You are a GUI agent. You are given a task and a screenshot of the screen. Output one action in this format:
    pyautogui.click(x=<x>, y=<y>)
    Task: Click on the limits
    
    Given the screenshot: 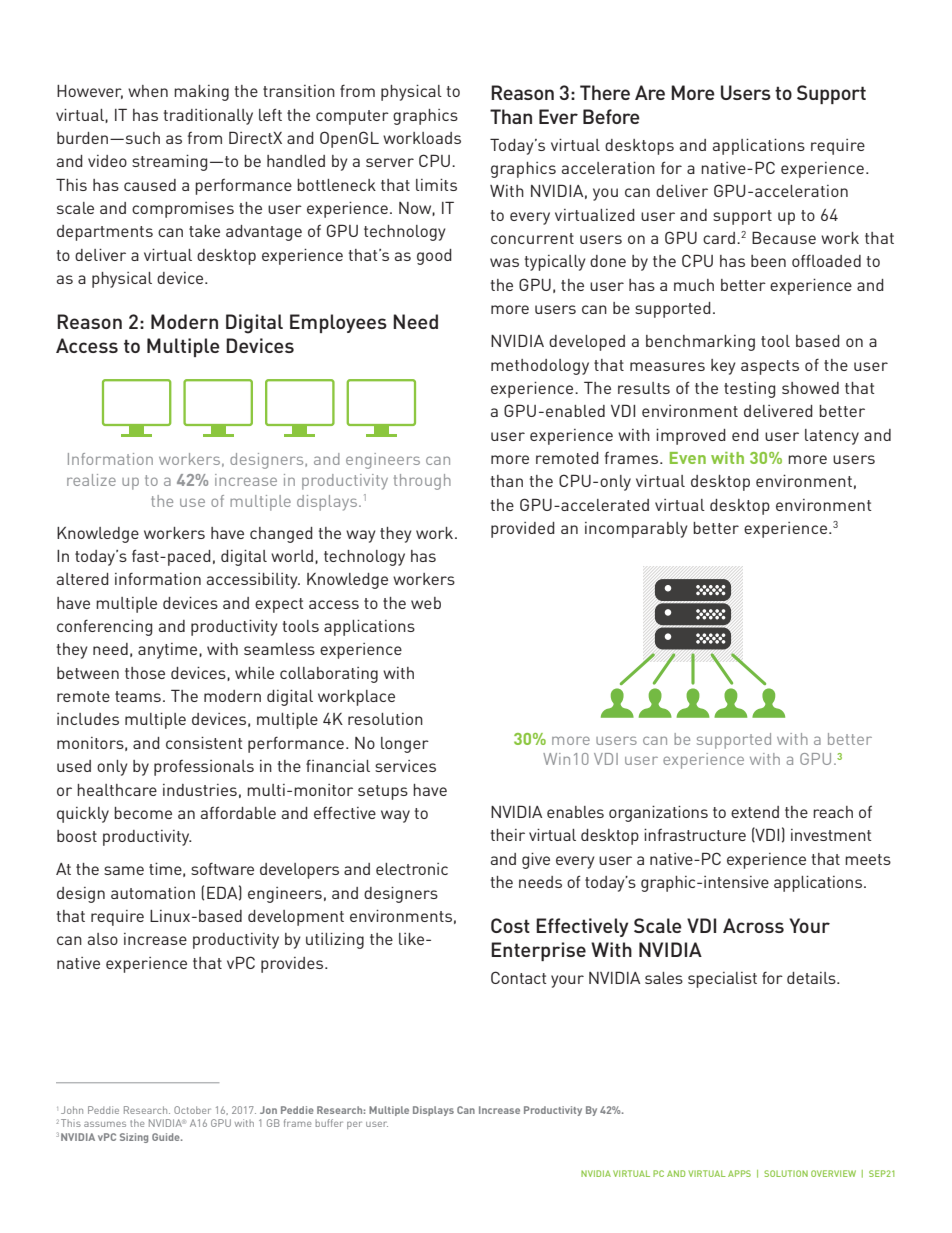 What is the action you would take?
    pyautogui.click(x=436, y=185)
